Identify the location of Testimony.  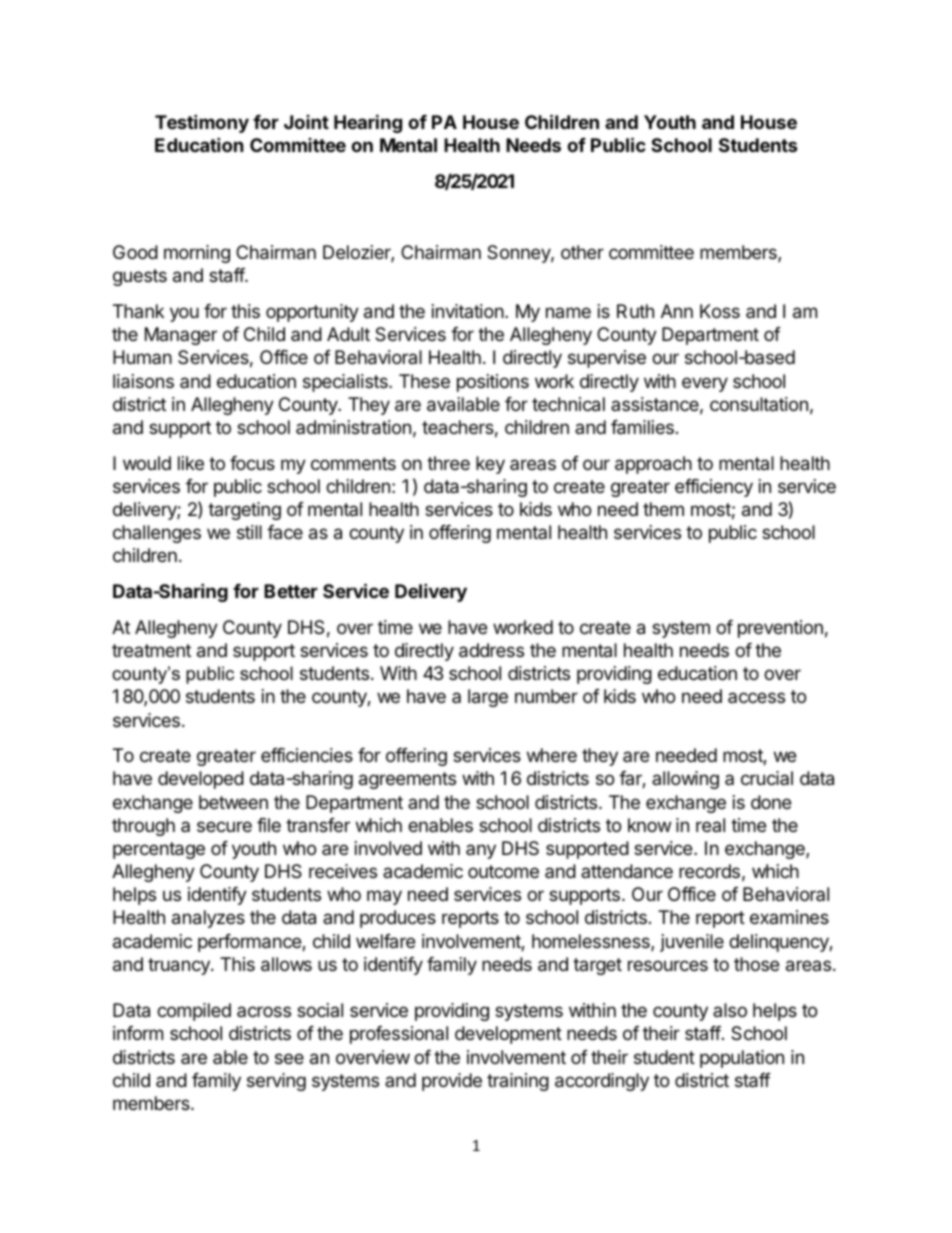
(202, 123).
